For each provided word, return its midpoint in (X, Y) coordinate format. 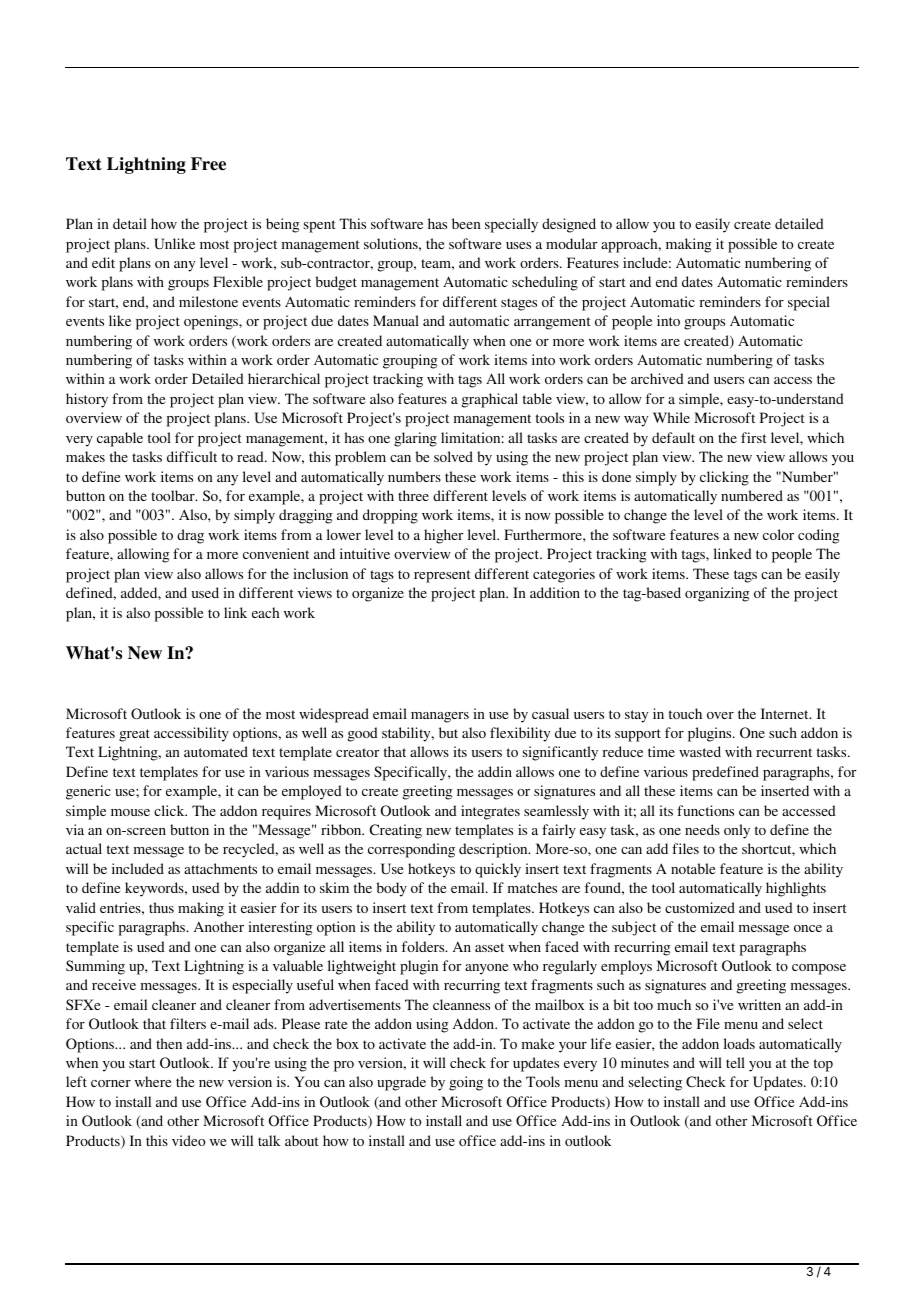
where (153, 1081)
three (413, 495)
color (778, 534)
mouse (130, 812)
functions (705, 810)
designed (569, 225)
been (466, 223)
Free (208, 164)
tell (735, 1062)
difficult (192, 456)
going (466, 1083)
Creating (396, 831)
